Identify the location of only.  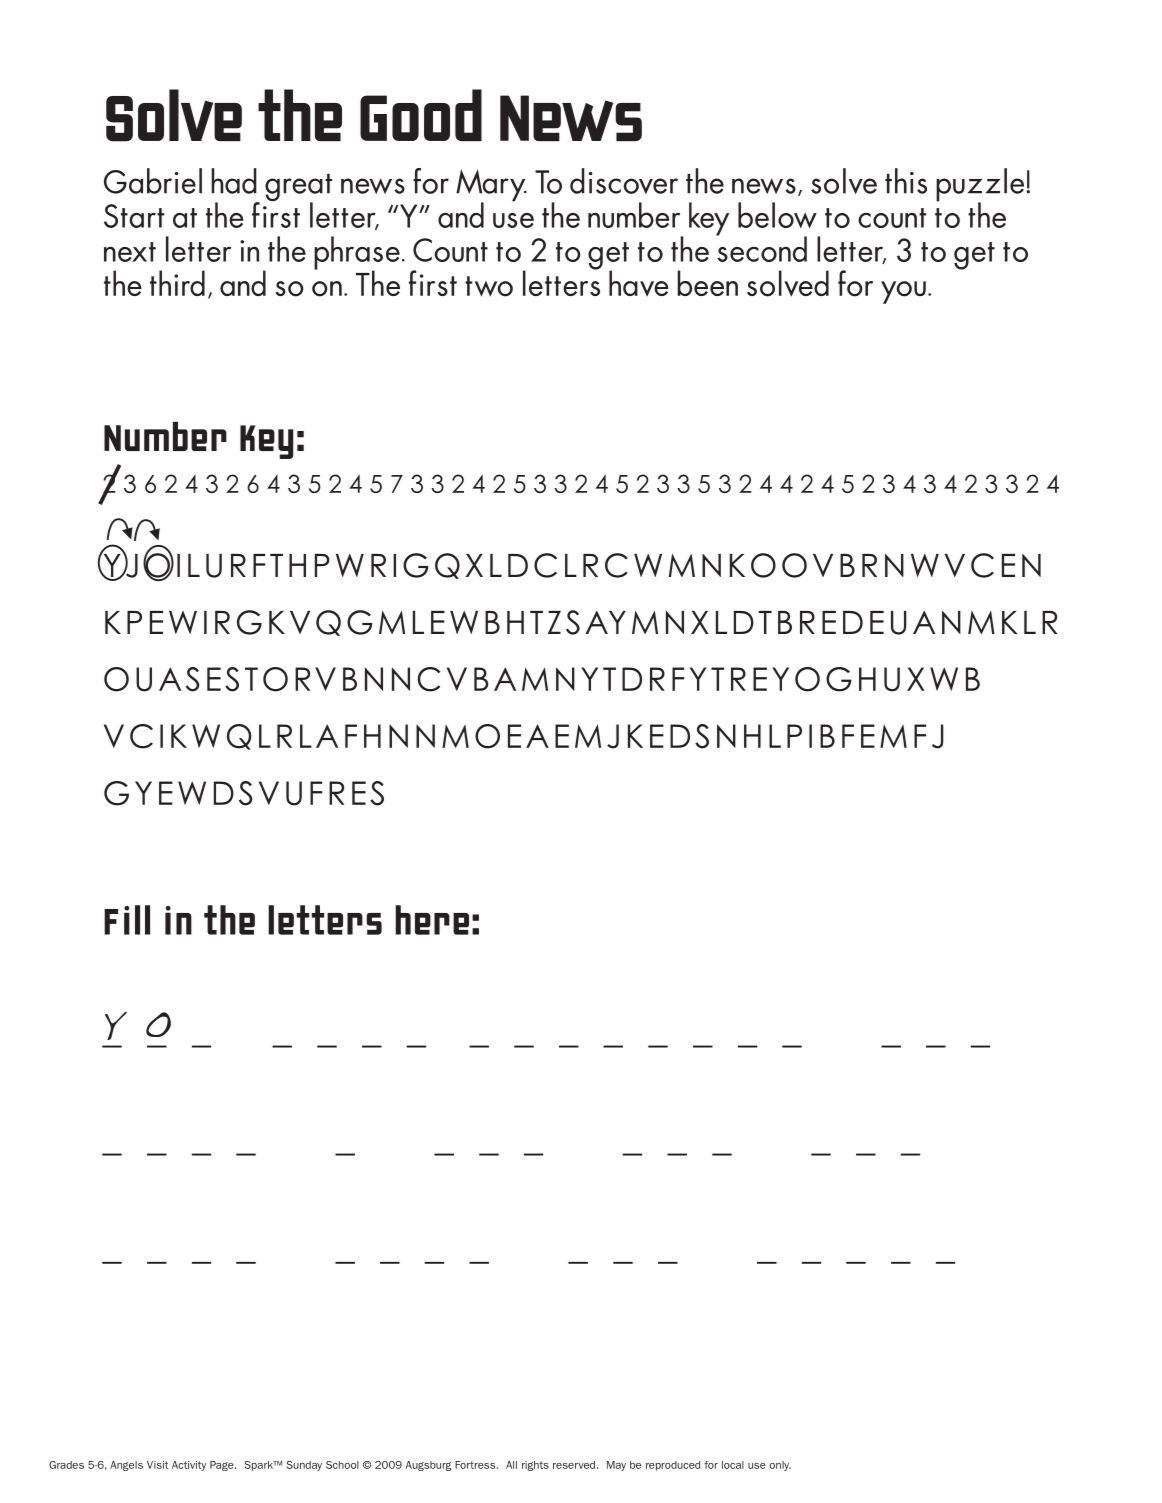
(780, 1466).
